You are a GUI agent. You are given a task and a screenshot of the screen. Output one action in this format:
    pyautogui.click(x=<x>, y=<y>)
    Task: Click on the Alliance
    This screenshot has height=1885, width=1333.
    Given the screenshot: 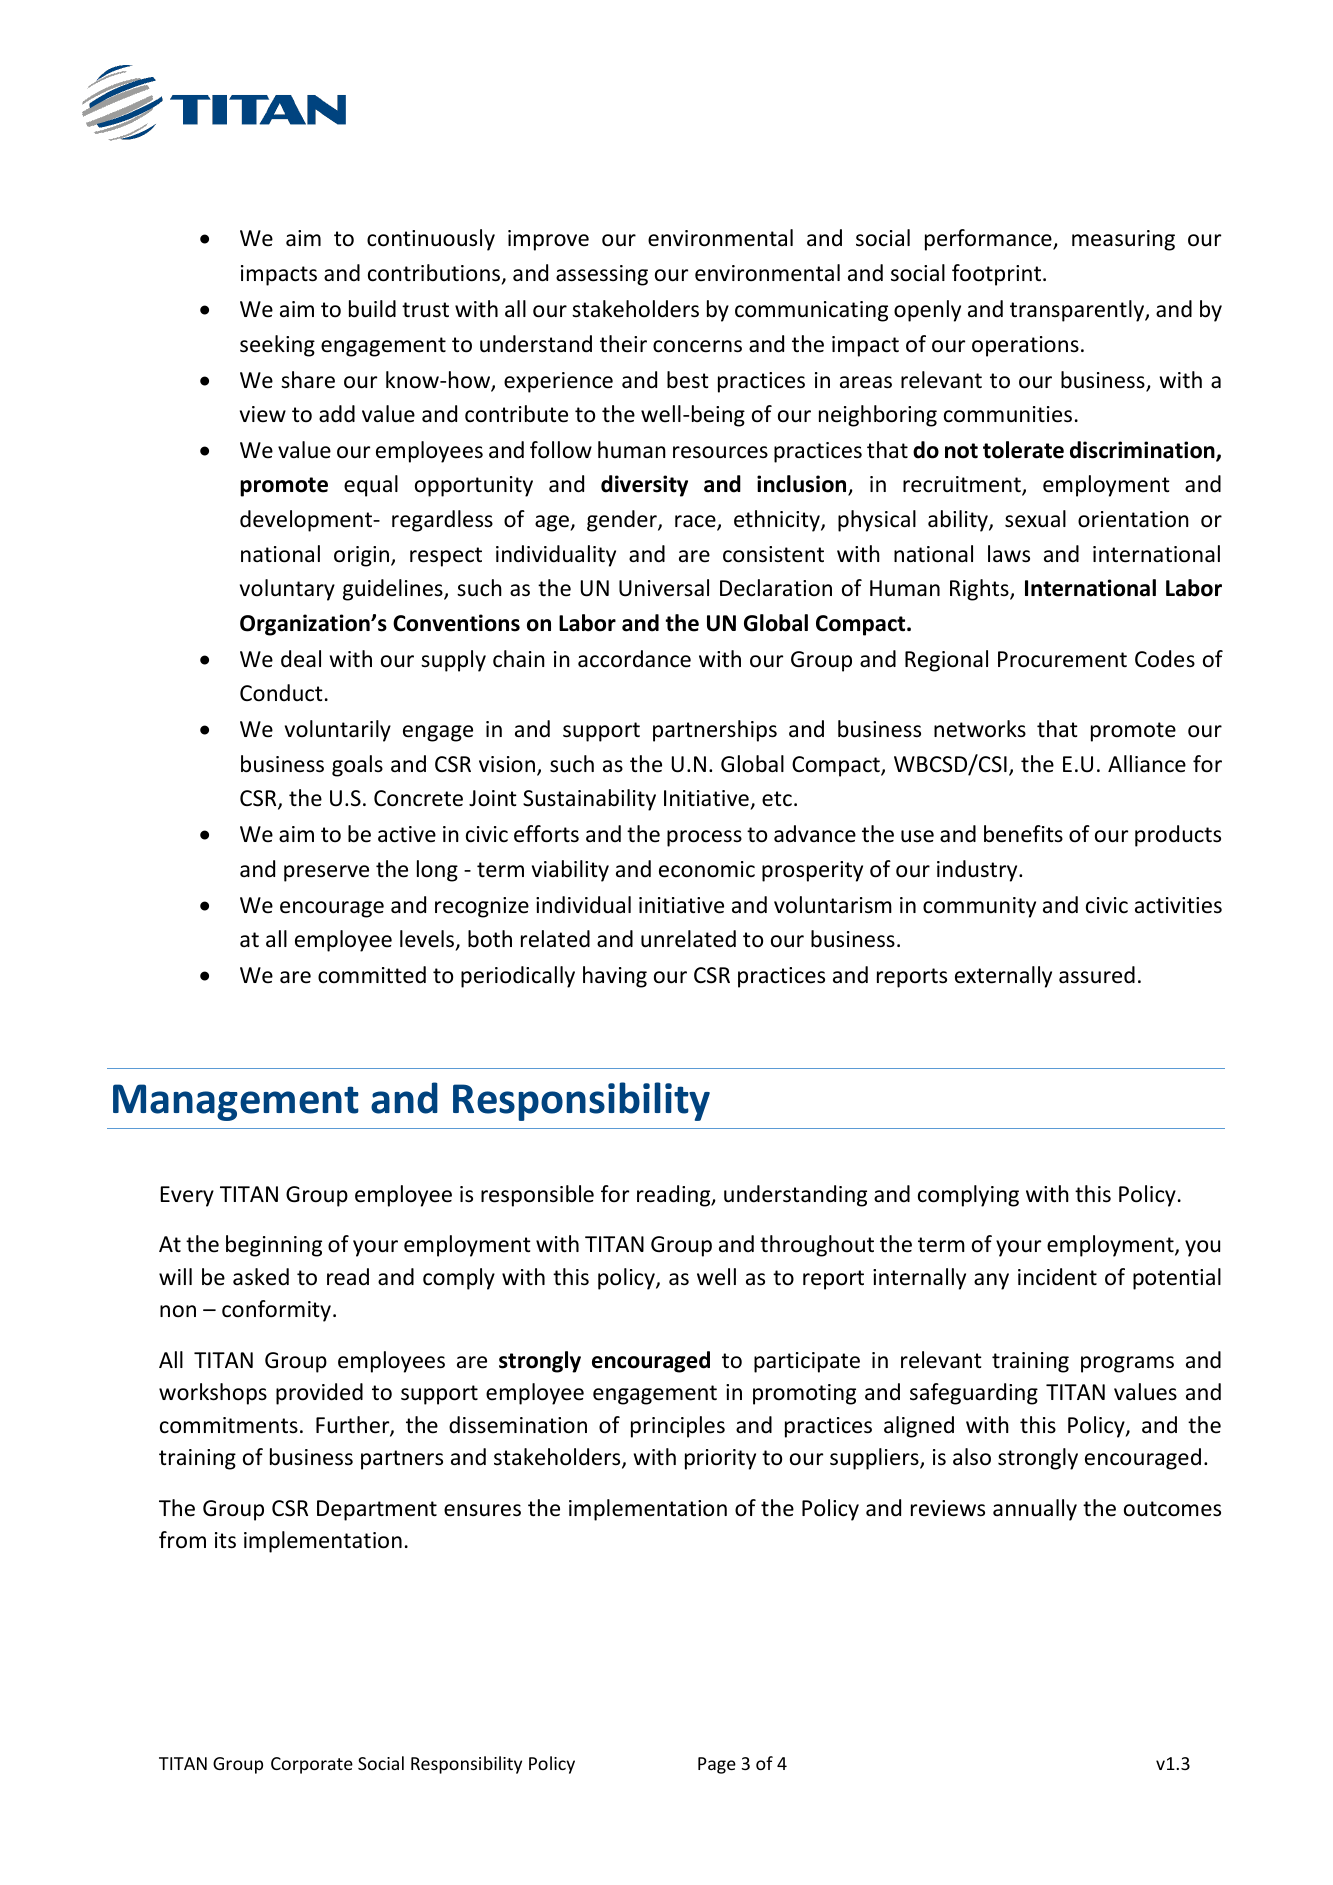 What is the action you would take?
    pyautogui.click(x=1147, y=764)
